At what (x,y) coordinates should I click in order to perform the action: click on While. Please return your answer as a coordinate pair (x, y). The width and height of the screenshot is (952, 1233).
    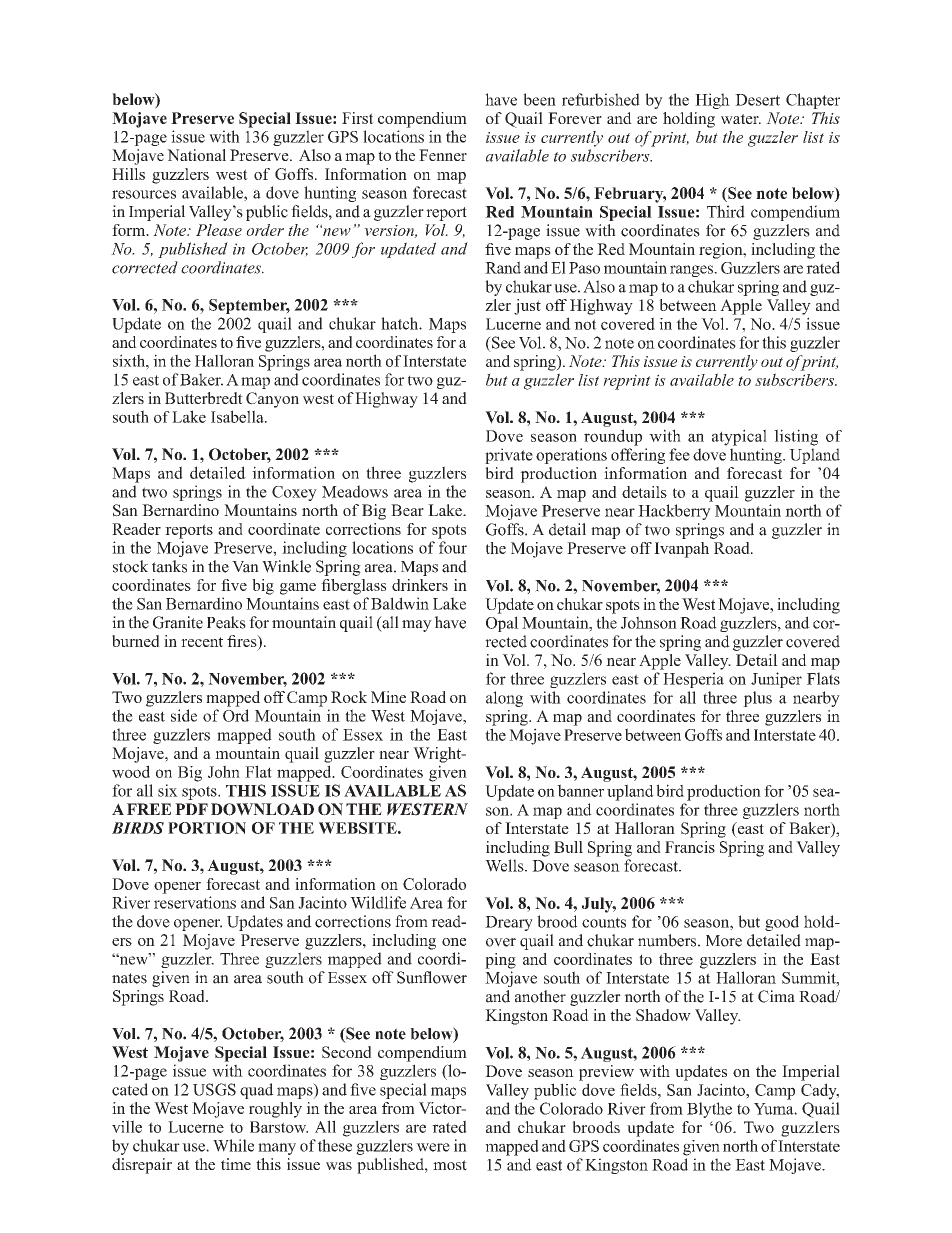
    Looking at the image, I should click on (233, 1145).
